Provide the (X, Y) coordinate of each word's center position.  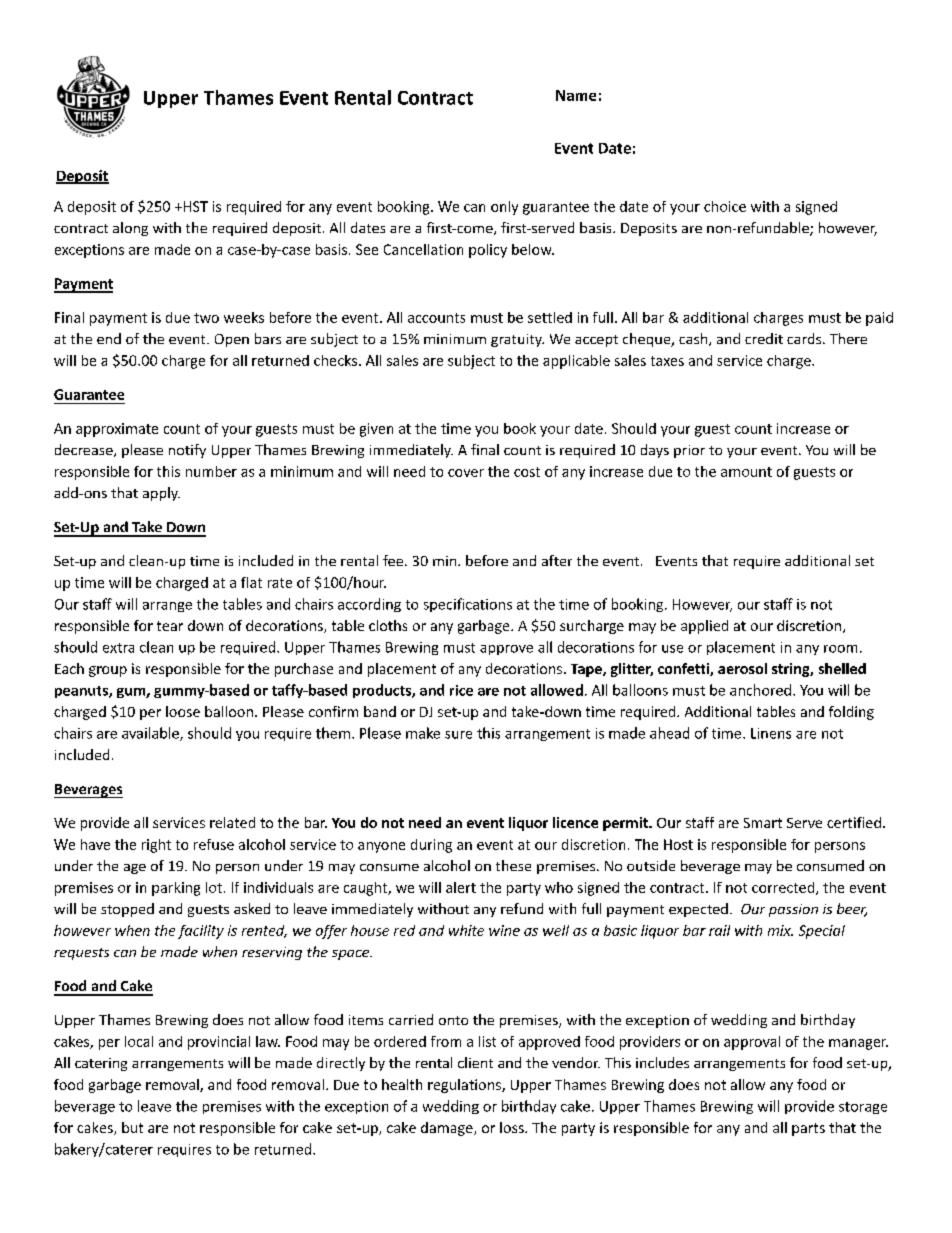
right (156, 846)
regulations (465, 1086)
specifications (468, 605)
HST (194, 206)
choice (725, 206)
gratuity (517, 340)
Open (232, 340)
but (132, 1127)
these (513, 865)
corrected (783, 887)
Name (576, 95)
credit (764, 338)
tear (170, 626)
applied (704, 627)
